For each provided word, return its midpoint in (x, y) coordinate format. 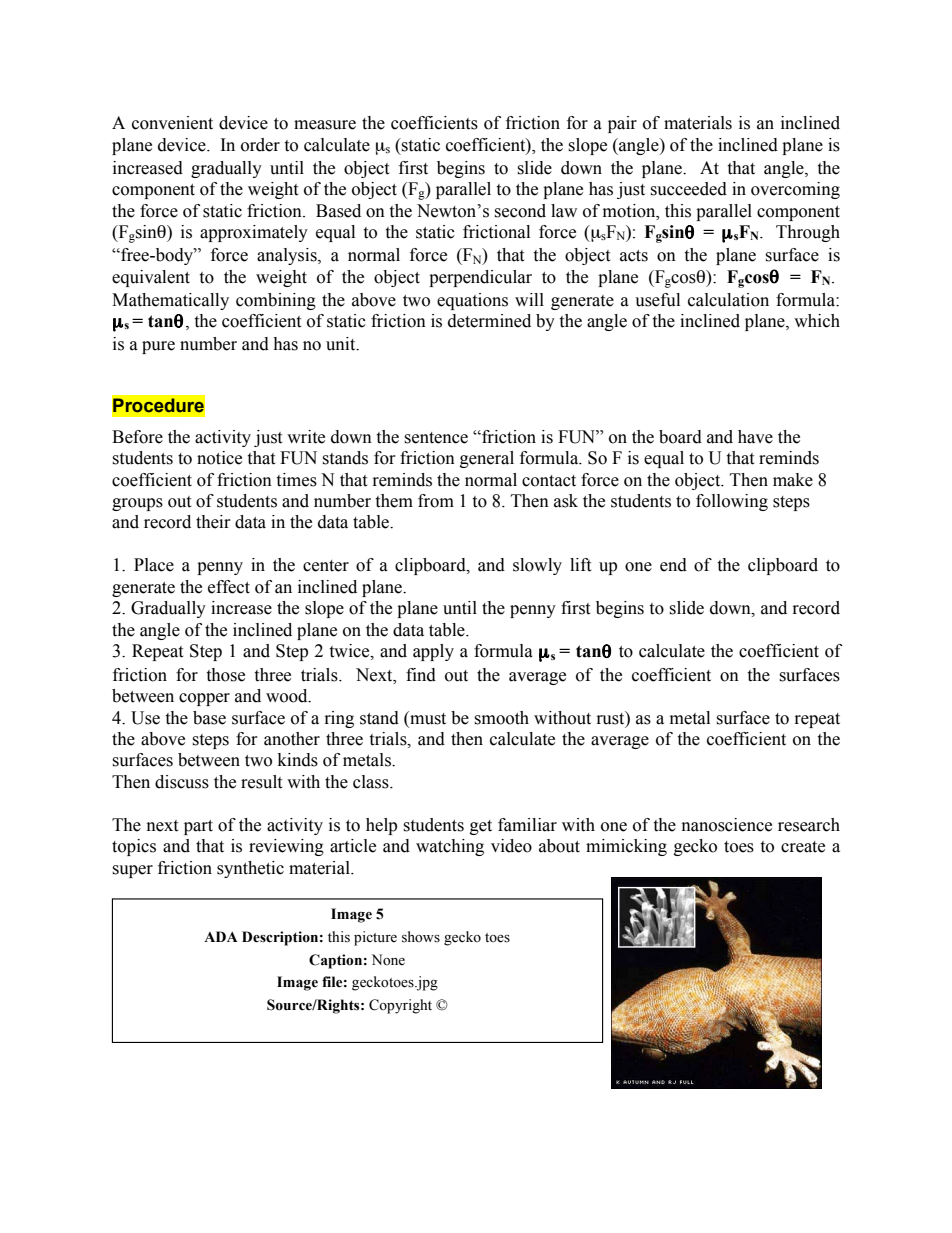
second (520, 211)
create (803, 847)
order (260, 145)
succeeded (688, 189)
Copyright (400, 1006)
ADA (221, 936)
